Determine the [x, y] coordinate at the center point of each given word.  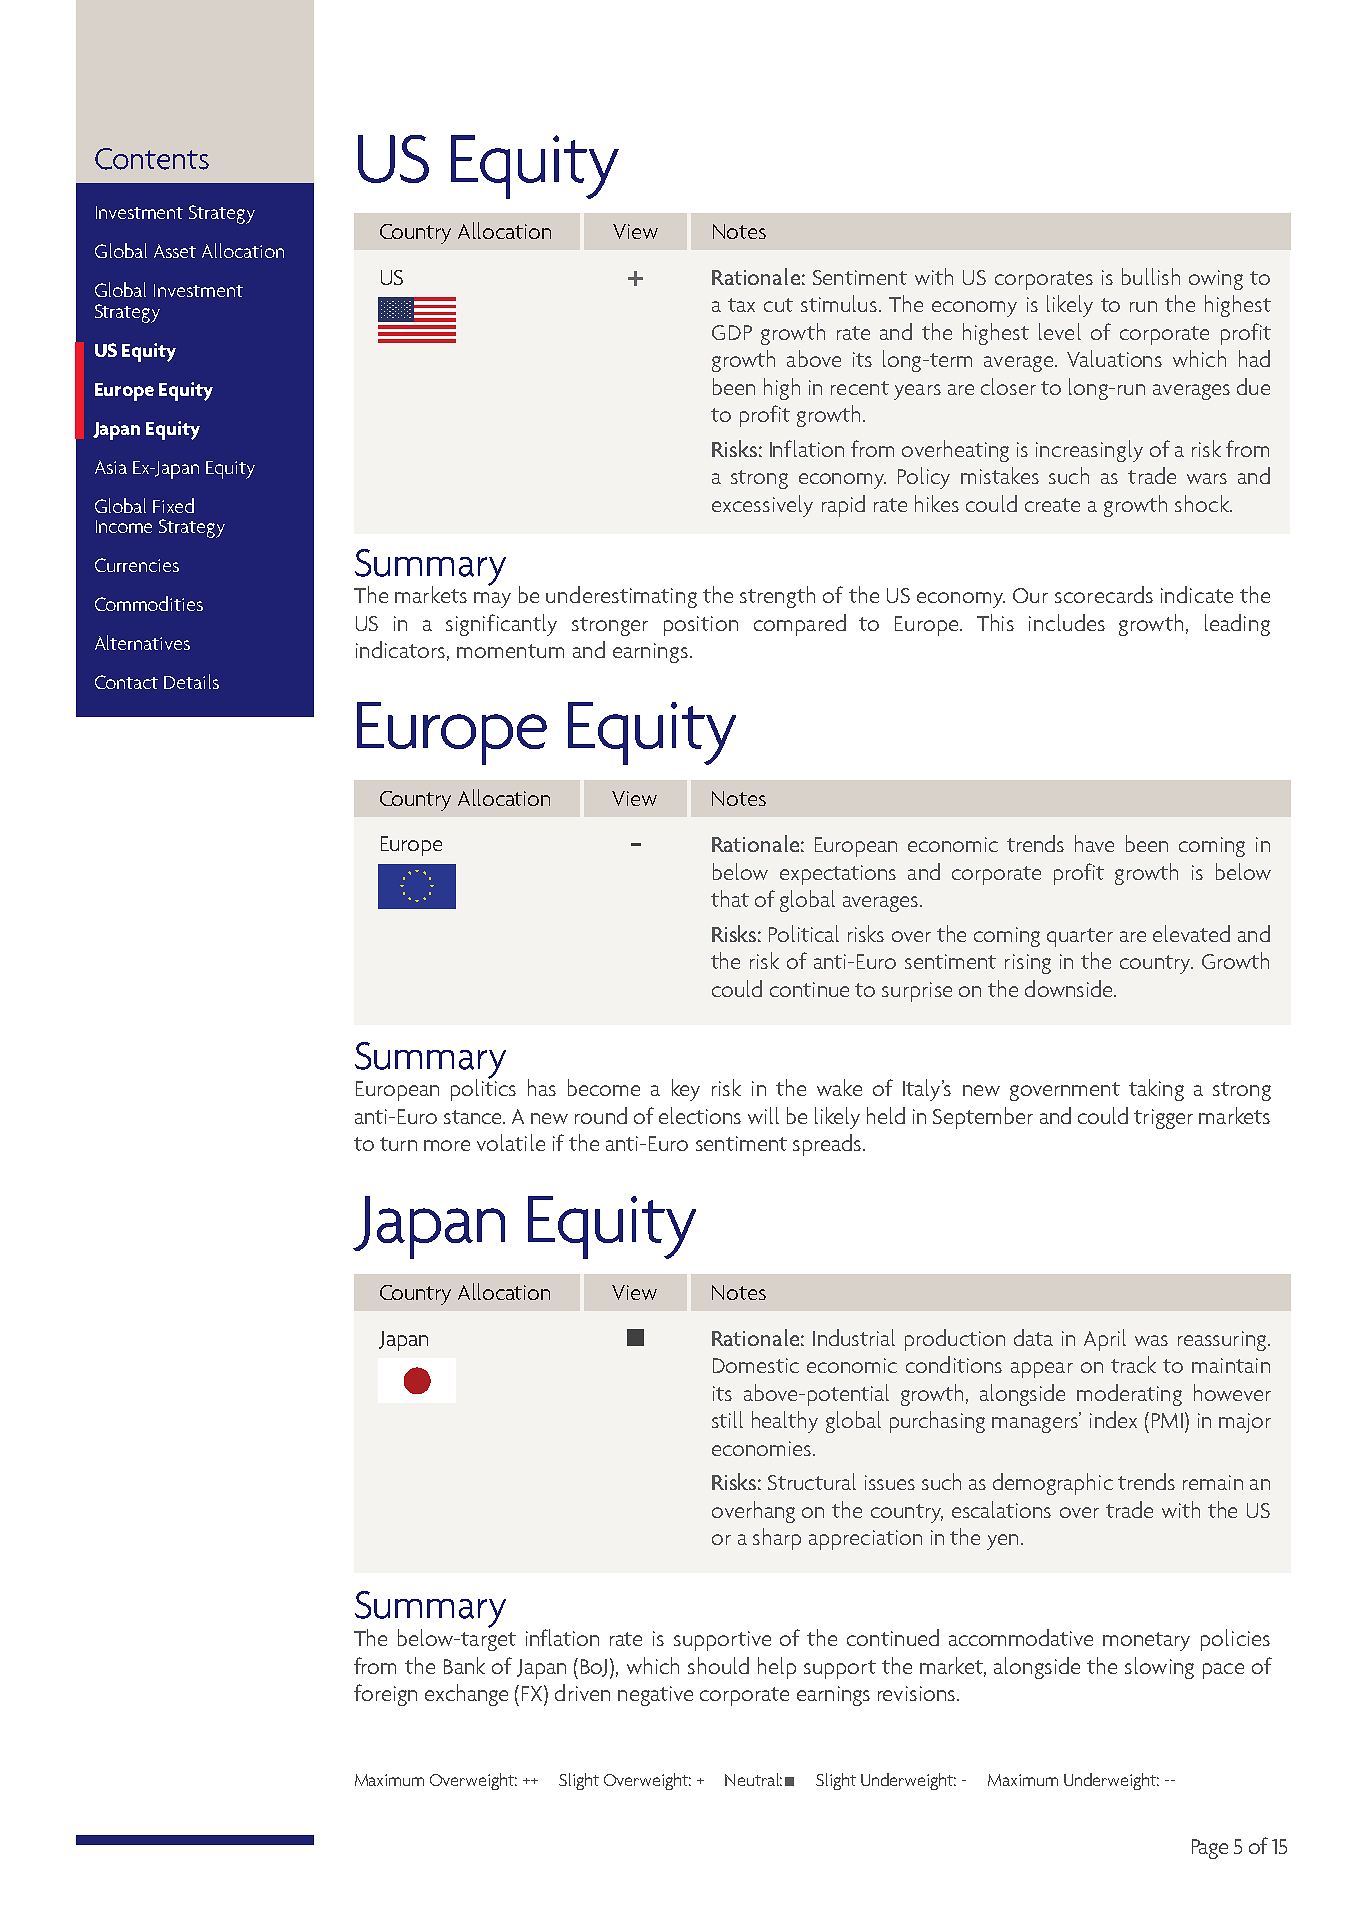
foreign [385, 1695]
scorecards [1104, 594]
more [447, 1145]
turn [398, 1144]
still [727, 1419]
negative [655, 1696]
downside [1070, 988]
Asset [175, 251]
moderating [1129, 1395]
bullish [1151, 276]
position [701, 626]
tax [741, 305]
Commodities [149, 603]
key [686, 1090]
